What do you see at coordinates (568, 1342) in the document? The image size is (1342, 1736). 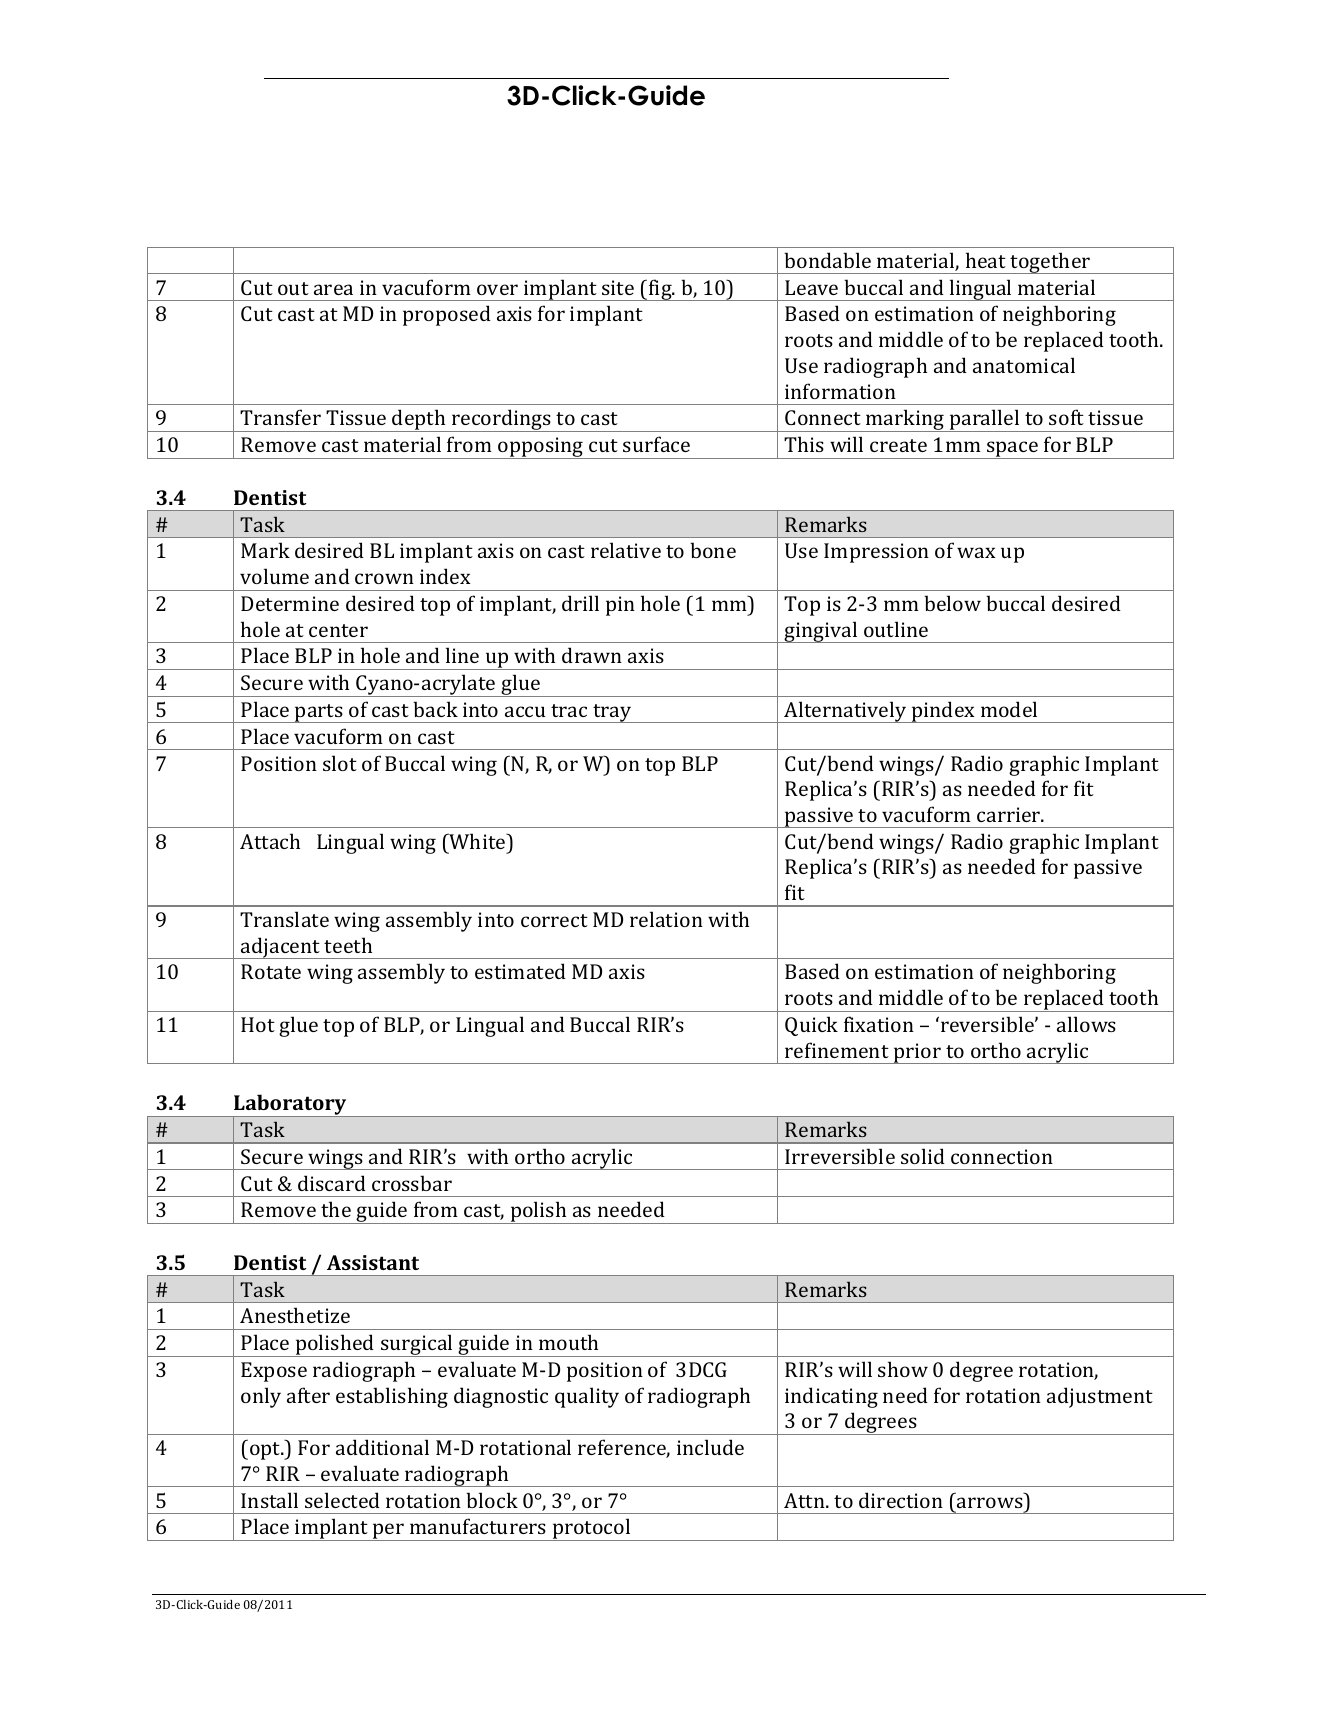 I see `mouth` at bounding box center [568, 1342].
